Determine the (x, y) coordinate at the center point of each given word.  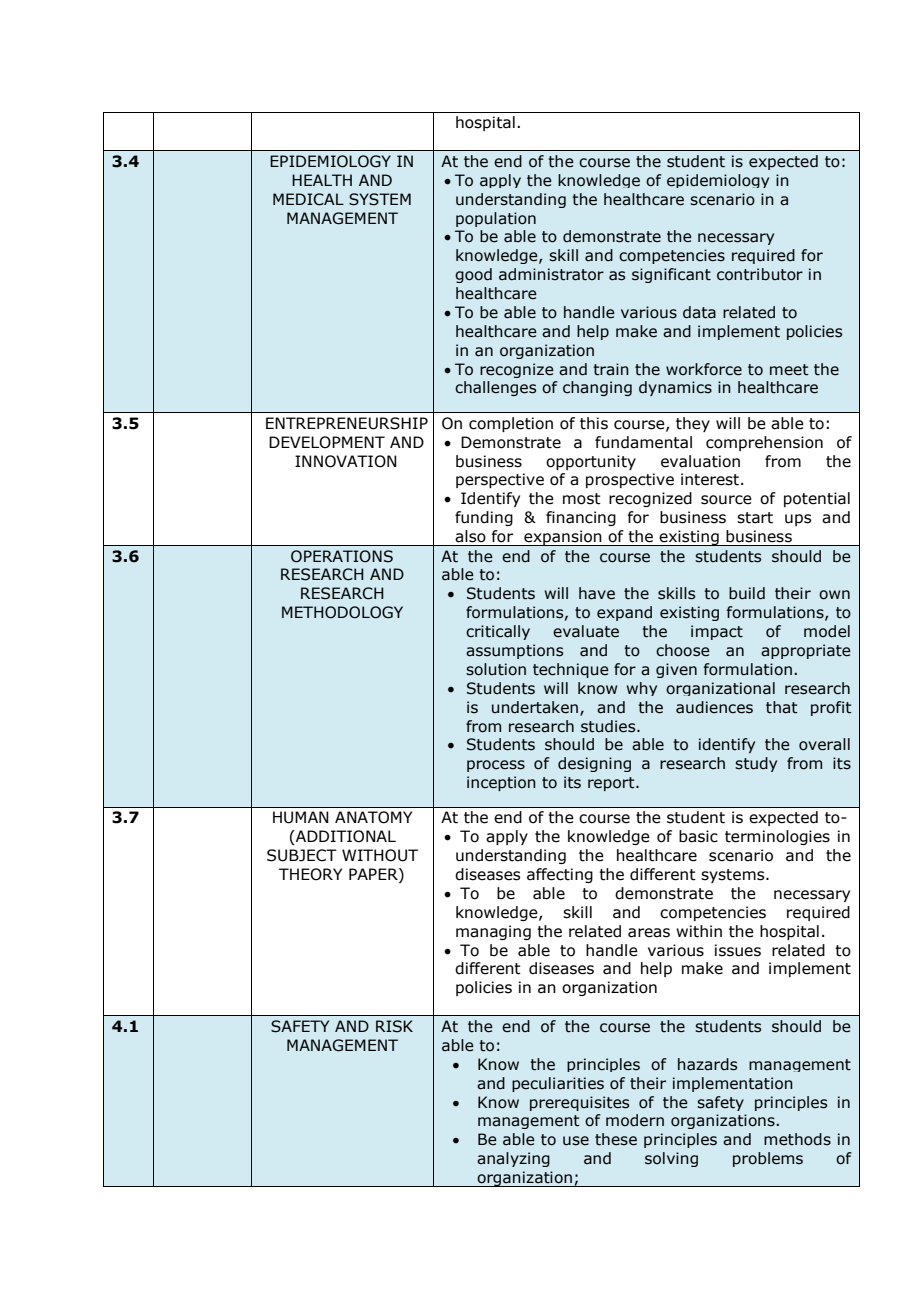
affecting (560, 875)
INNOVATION (346, 461)
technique (571, 670)
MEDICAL (308, 199)
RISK (394, 1026)
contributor (760, 274)
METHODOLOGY (342, 612)
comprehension (764, 443)
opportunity (591, 462)
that (782, 707)
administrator (551, 274)
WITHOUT (380, 855)
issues (738, 950)
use (576, 1141)
